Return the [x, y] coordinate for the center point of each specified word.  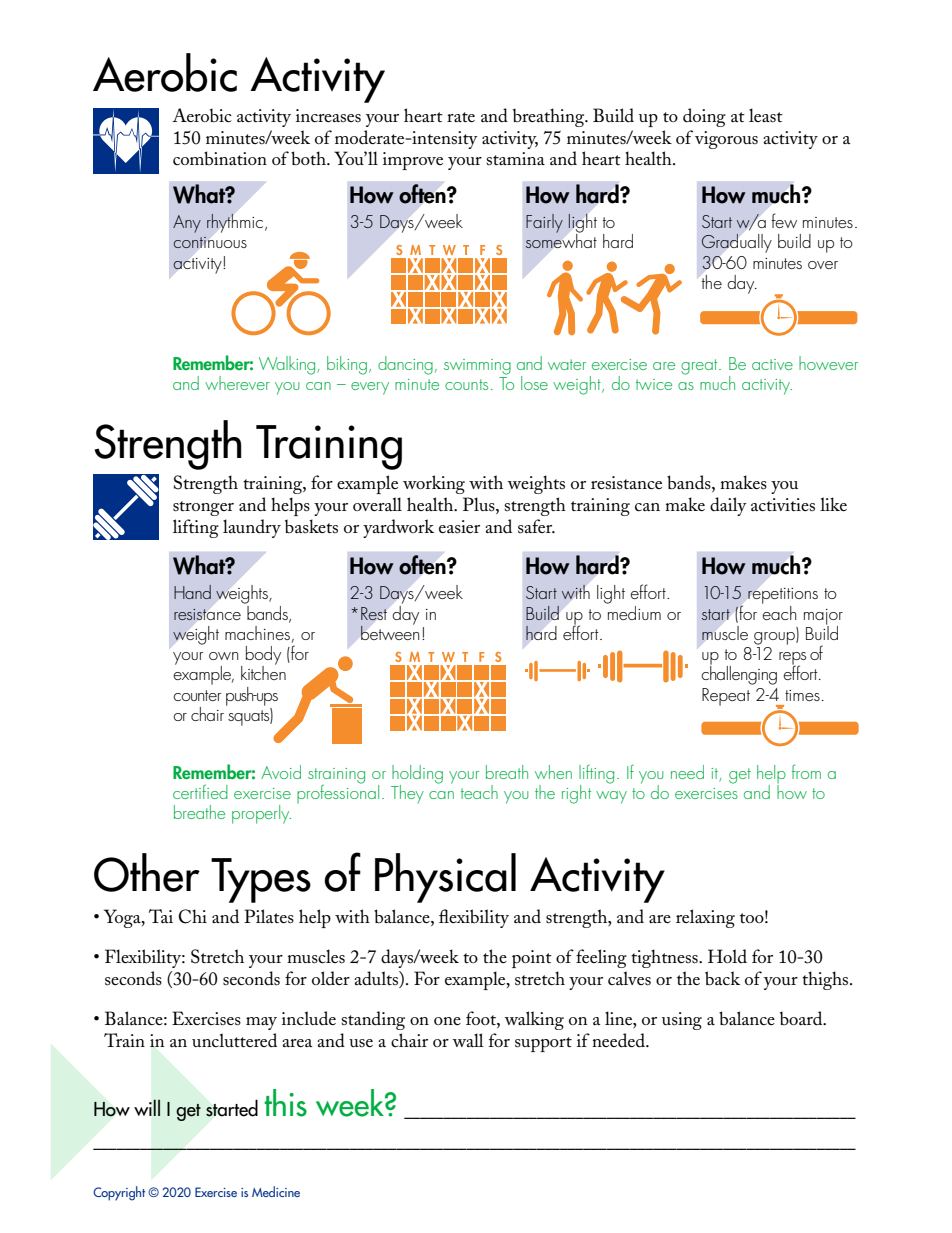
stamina [515, 158]
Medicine [276, 1191]
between [390, 631]
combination [220, 158]
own [223, 656]
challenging [739, 674]
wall [468, 1040]
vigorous [726, 140]
